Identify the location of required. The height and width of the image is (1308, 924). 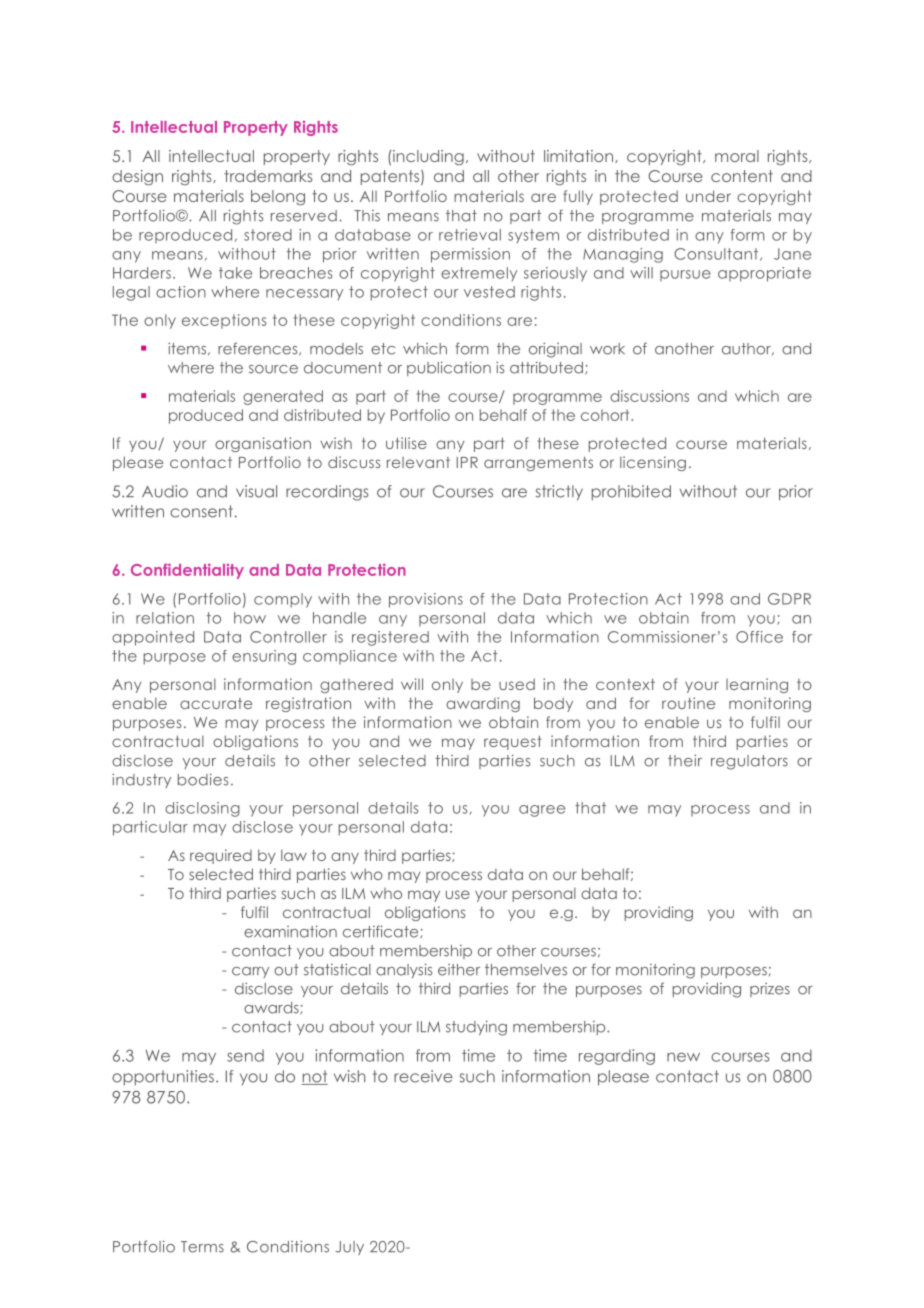
(221, 856).
